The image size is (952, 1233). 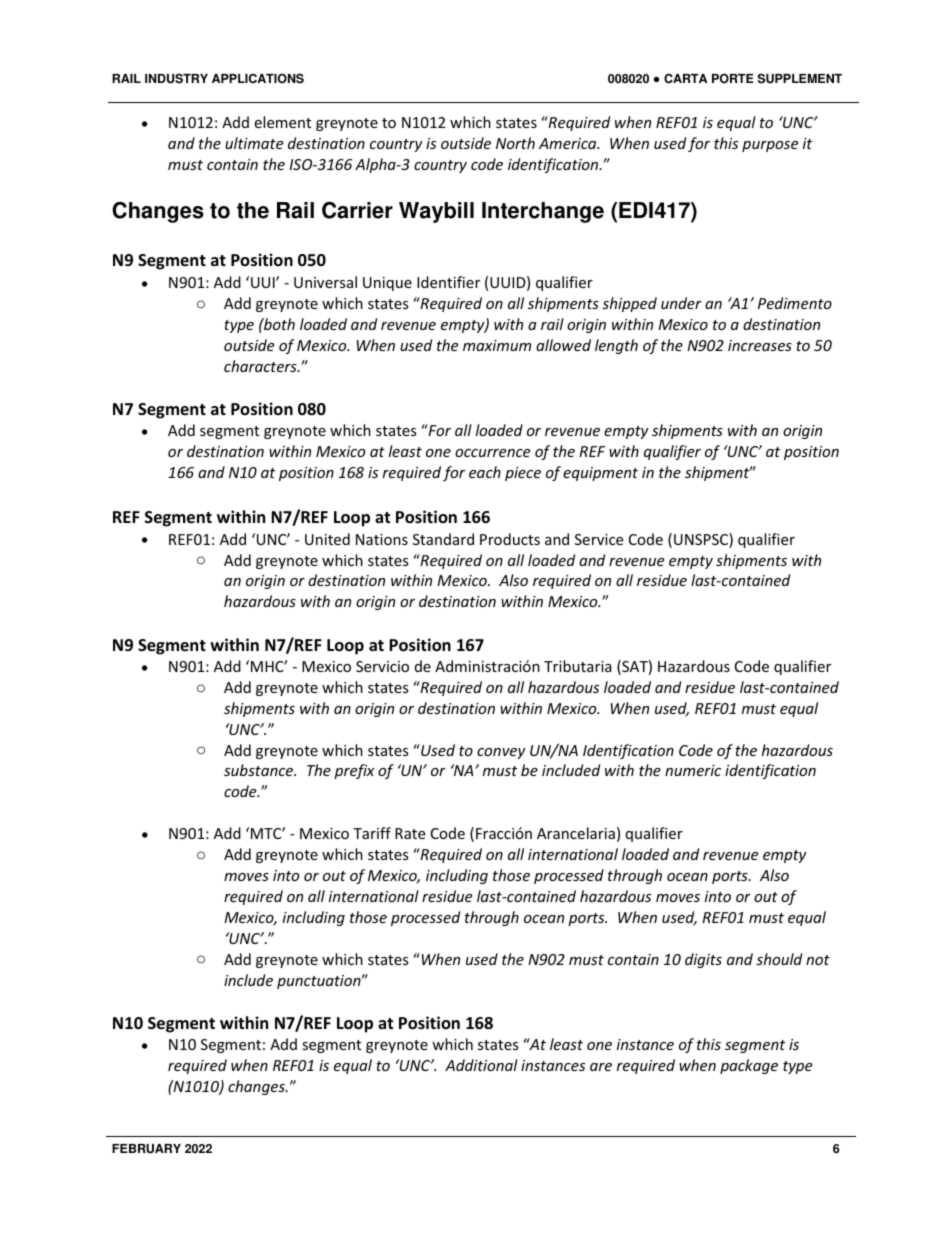 What do you see at coordinates (146, 1149) in the page?
I see `FEBRUARY` at bounding box center [146, 1149].
